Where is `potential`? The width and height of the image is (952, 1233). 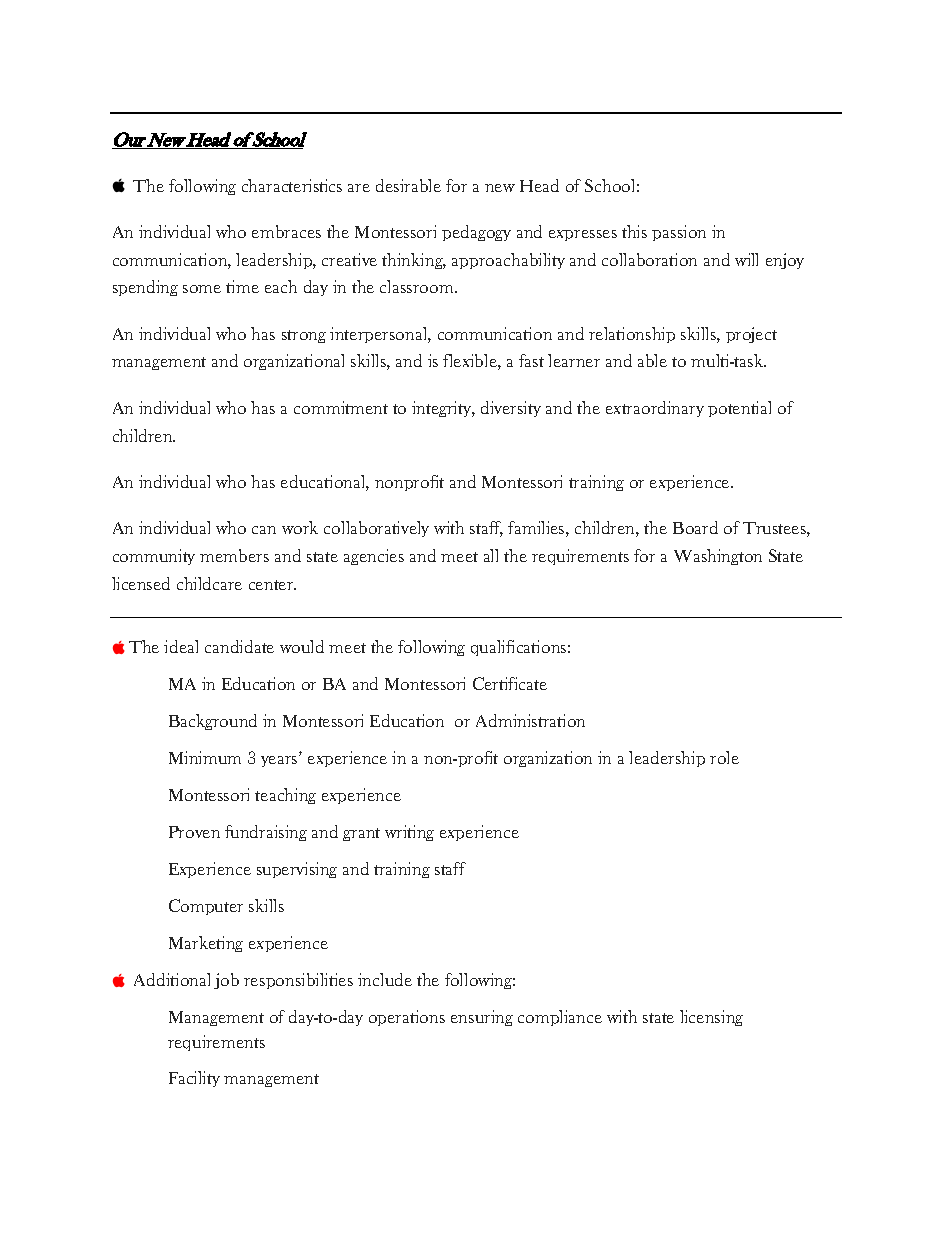 potential is located at coordinates (739, 409).
